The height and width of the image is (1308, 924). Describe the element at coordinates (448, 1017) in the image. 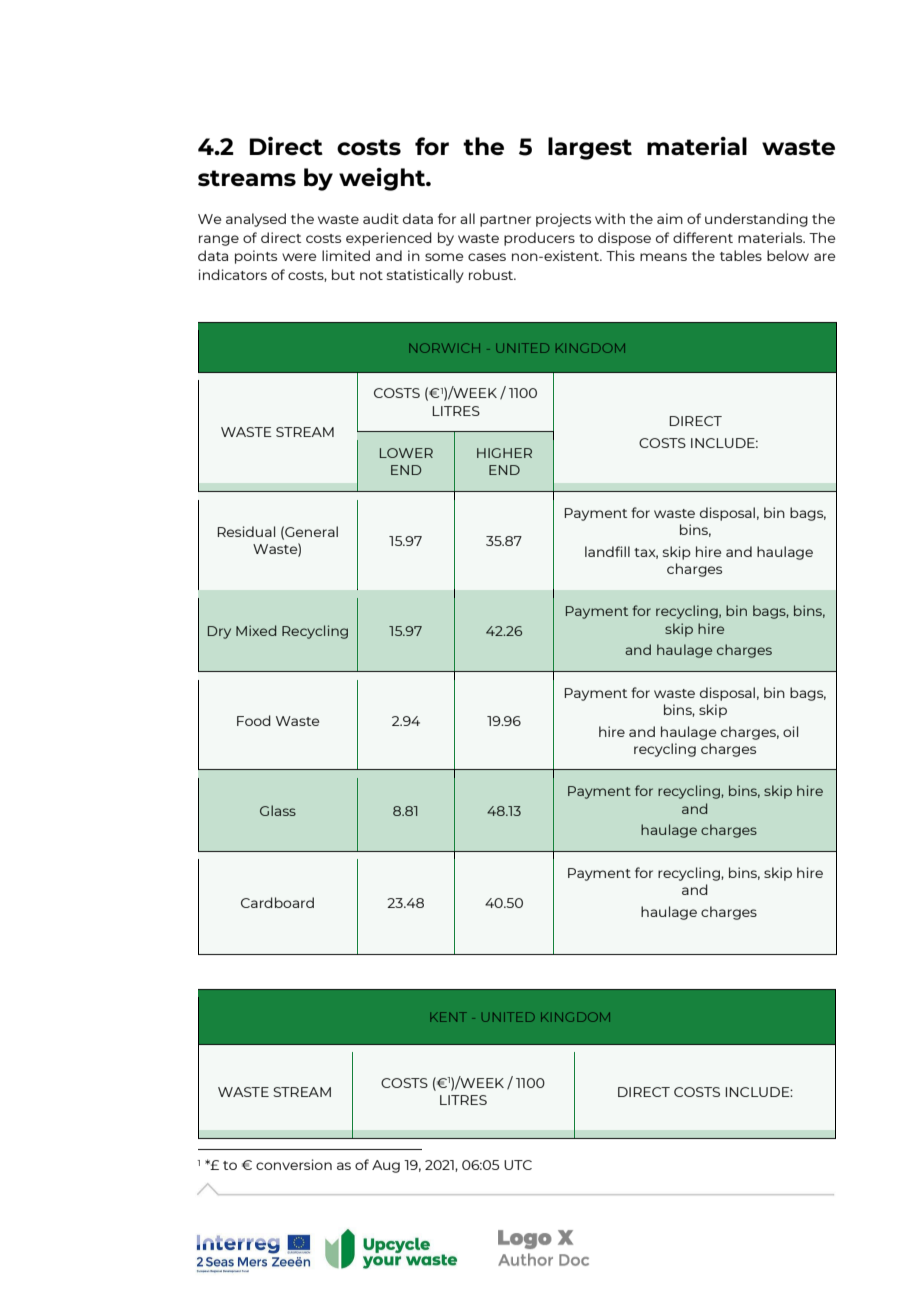

I see `KENT` at that location.
